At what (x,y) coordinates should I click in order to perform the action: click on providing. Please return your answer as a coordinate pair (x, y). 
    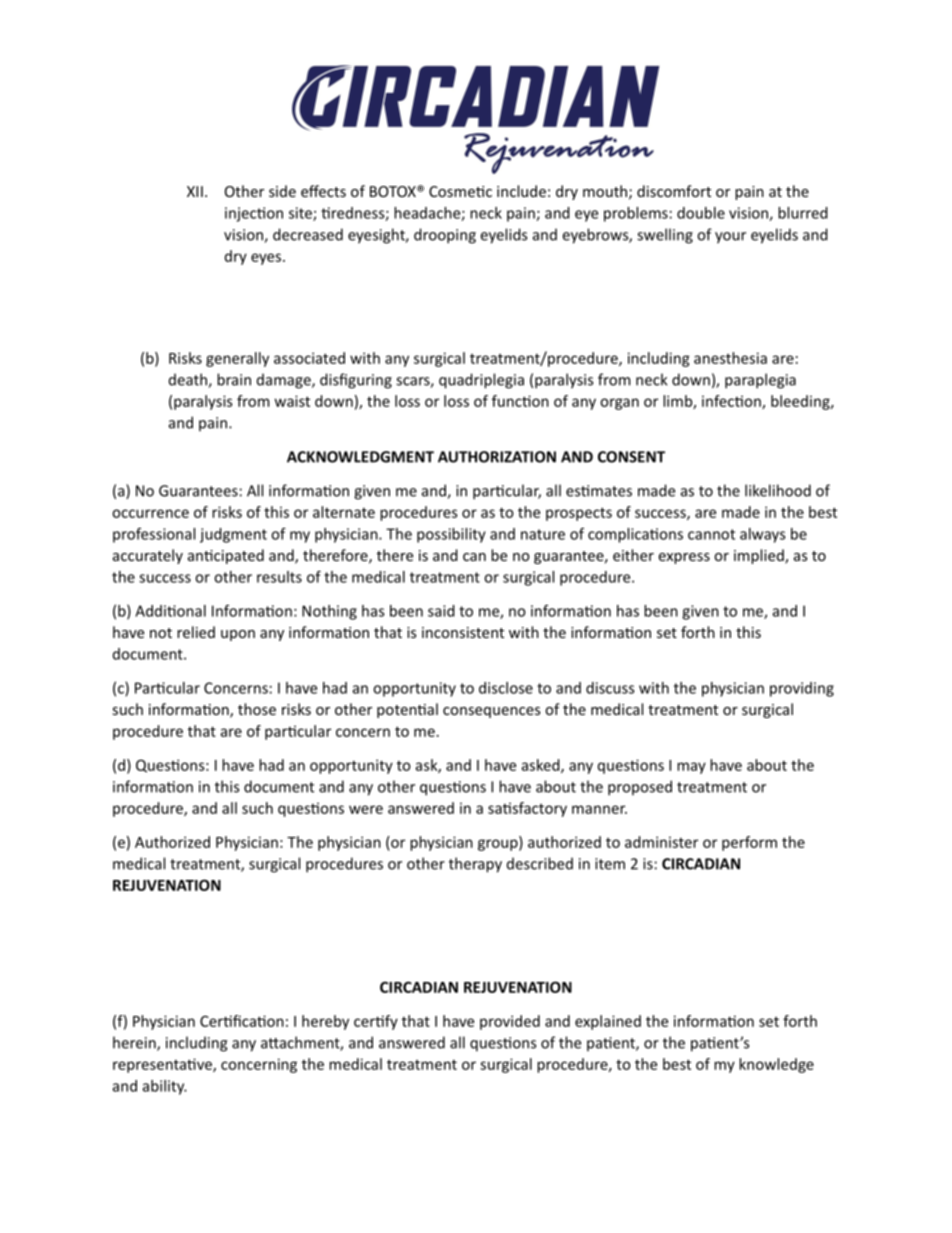
    Looking at the image, I should click on (802, 689).
